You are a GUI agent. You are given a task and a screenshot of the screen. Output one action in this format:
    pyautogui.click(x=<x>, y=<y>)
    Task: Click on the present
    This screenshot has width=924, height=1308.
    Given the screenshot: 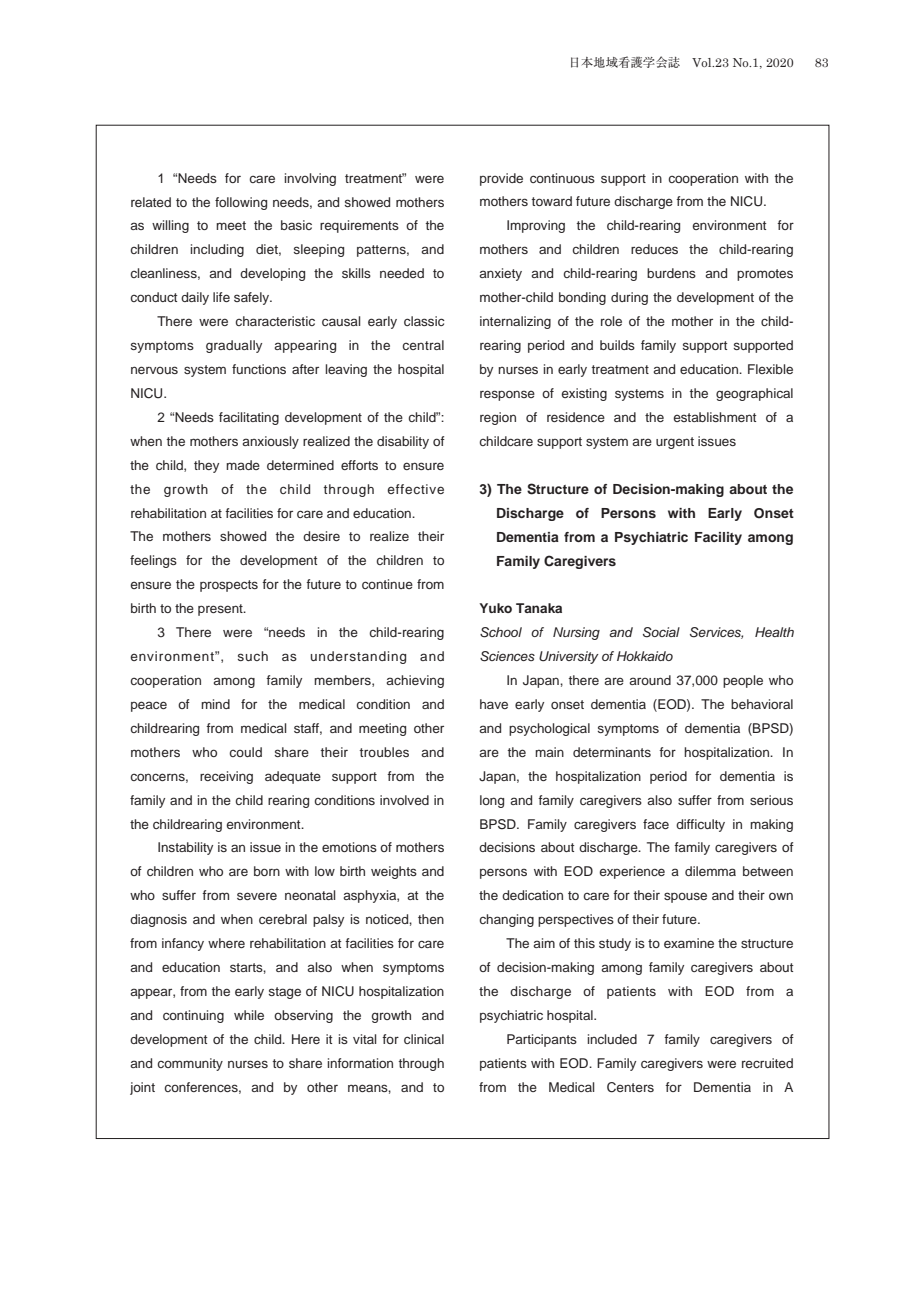 What is the action you would take?
    pyautogui.click(x=221, y=610)
